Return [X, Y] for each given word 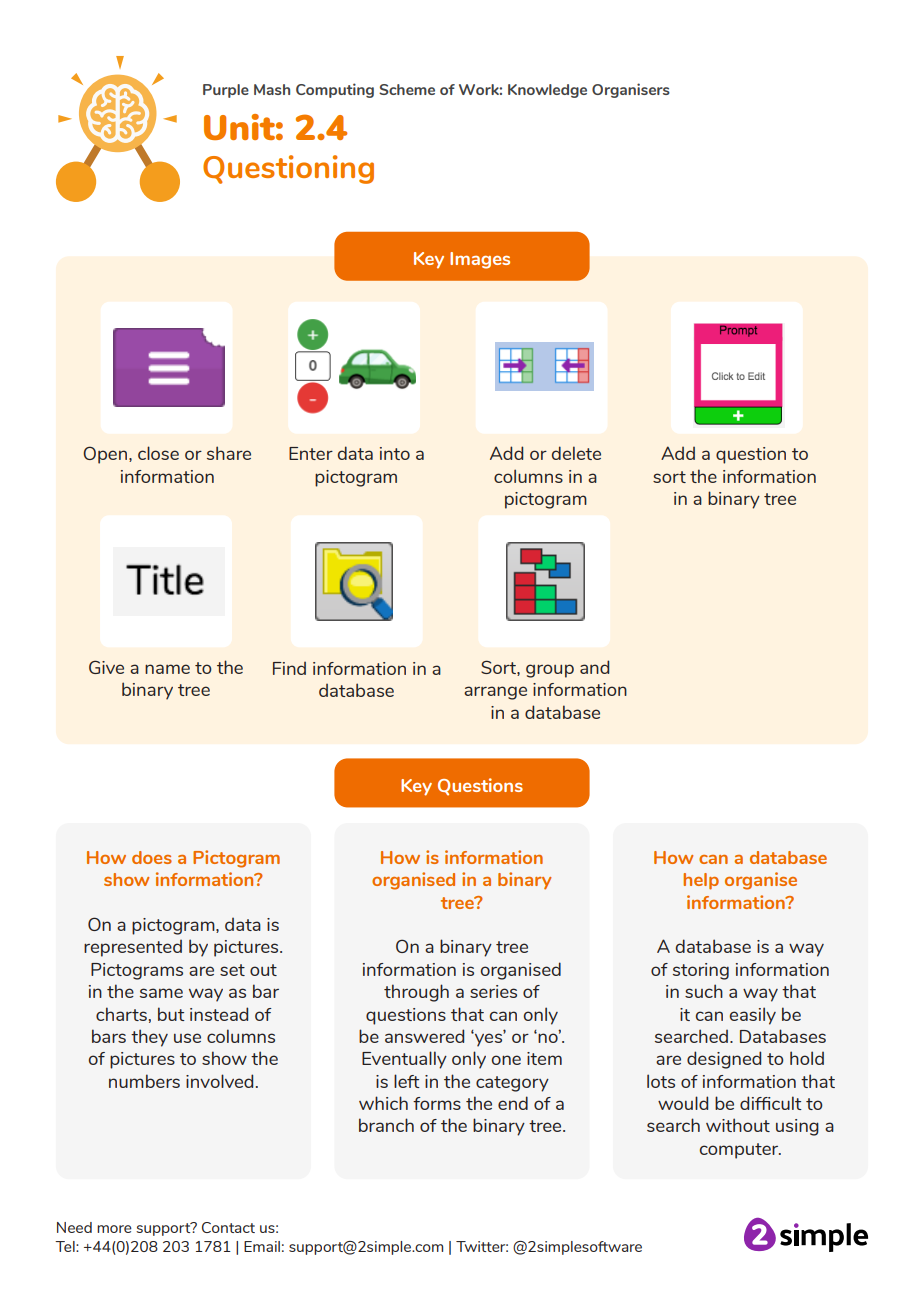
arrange [495, 693]
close [158, 453]
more [114, 1229]
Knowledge [547, 91]
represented [133, 948]
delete [576, 453]
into [395, 453]
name [167, 669]
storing [701, 971]
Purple [226, 91]
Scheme [407, 89]
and [594, 667]
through [416, 993]
